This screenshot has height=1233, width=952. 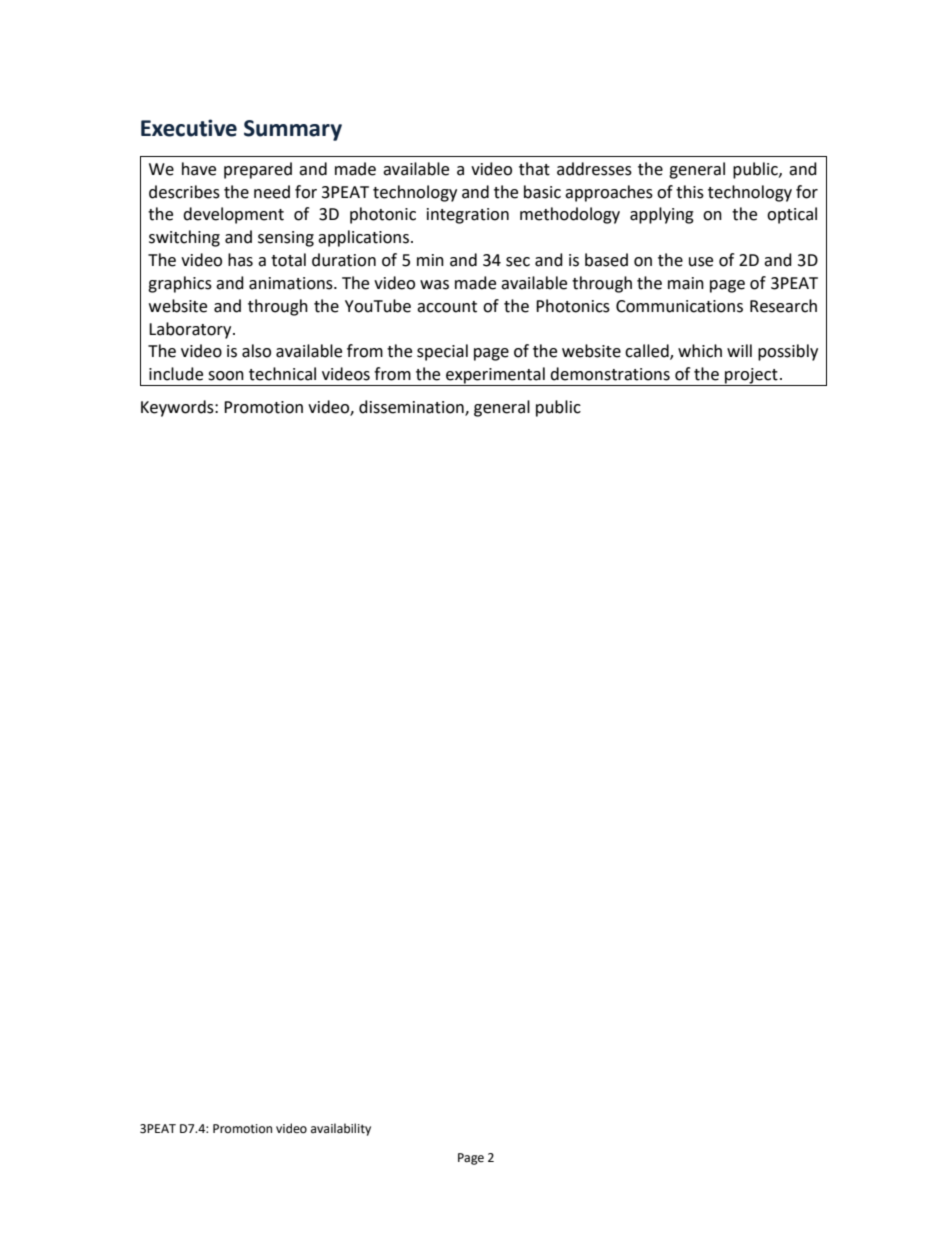 I want to click on dissemination, so click(x=412, y=408).
